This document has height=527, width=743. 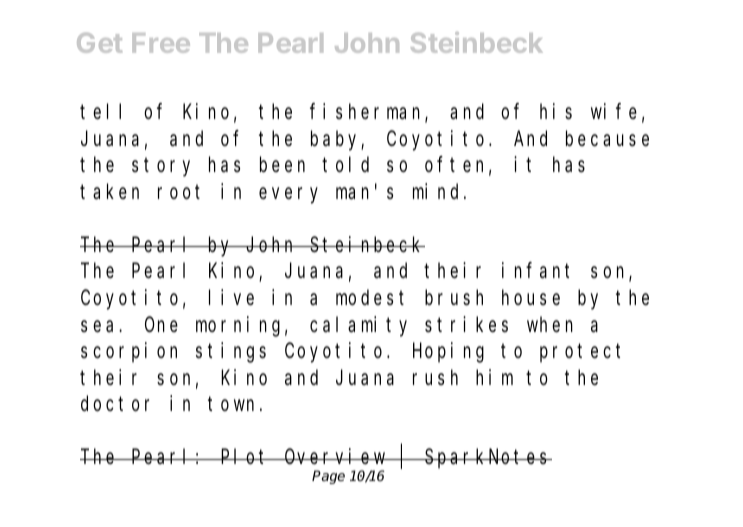 What do you see at coordinates (550, 324) in the document?
I see `when` at bounding box center [550, 324].
